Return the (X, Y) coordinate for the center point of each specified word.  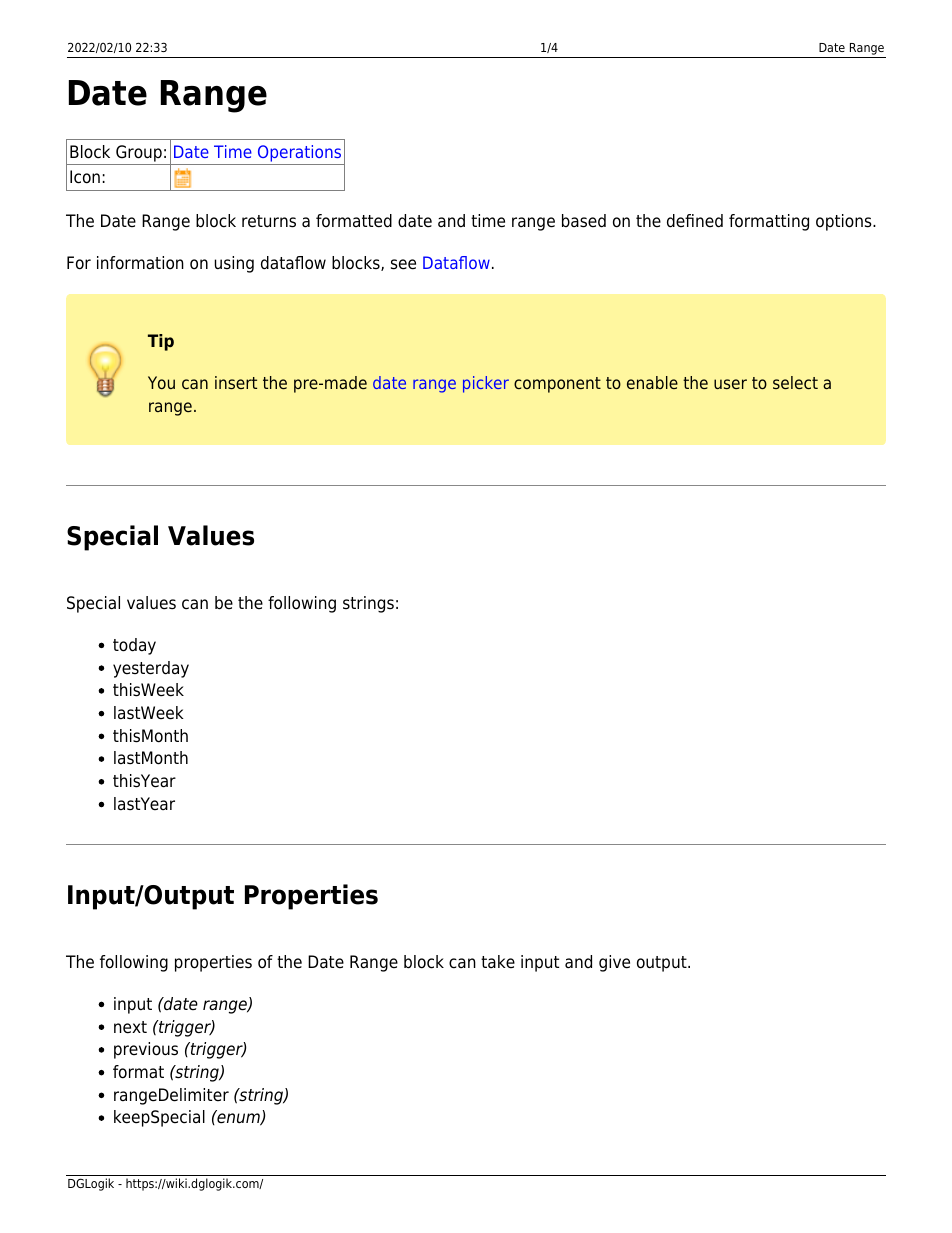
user (730, 384)
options (845, 222)
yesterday (151, 669)
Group (139, 153)
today (134, 646)
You (161, 382)
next (130, 1027)
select (795, 382)
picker (486, 384)
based (584, 221)
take (498, 962)
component (557, 385)
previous (146, 1050)
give (614, 963)
